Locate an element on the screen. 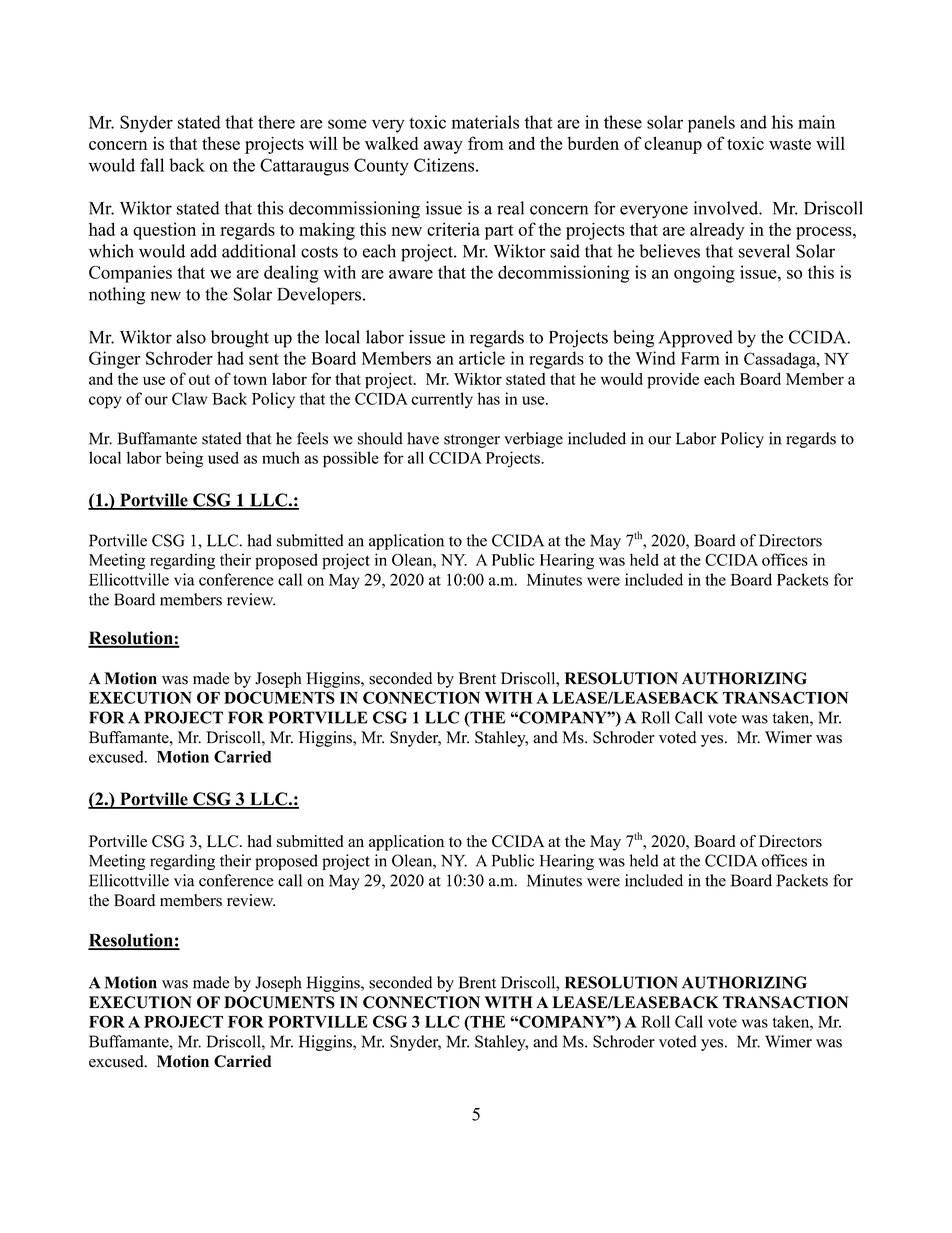 The width and height of the screenshot is (952, 1233). Approved is located at coordinates (695, 339).
